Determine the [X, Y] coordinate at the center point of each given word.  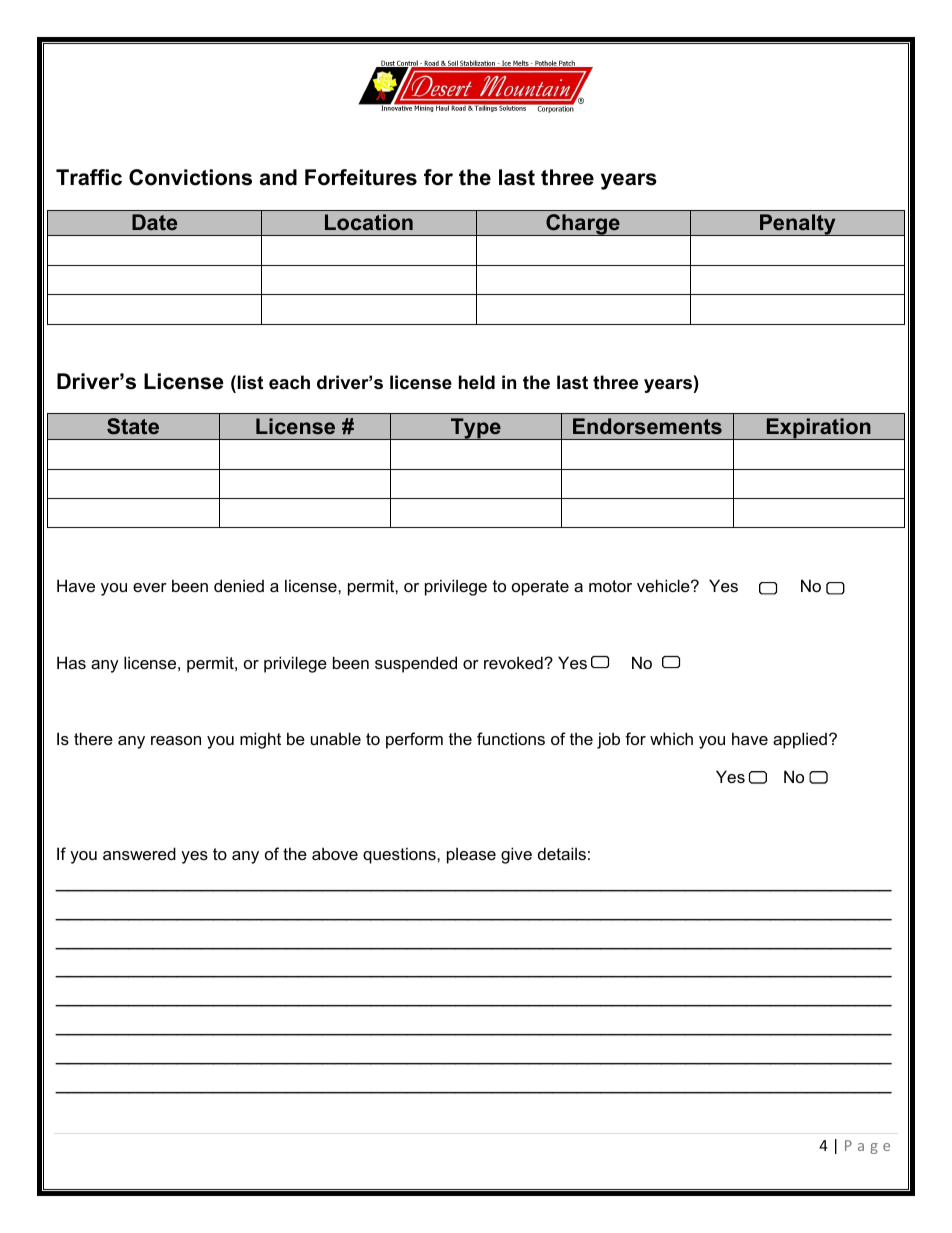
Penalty [798, 225]
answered [139, 853]
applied [800, 740]
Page [867, 1147]
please [471, 855]
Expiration [819, 429]
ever [150, 587]
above [335, 853]
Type [476, 429]
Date [154, 222]
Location [369, 222]
